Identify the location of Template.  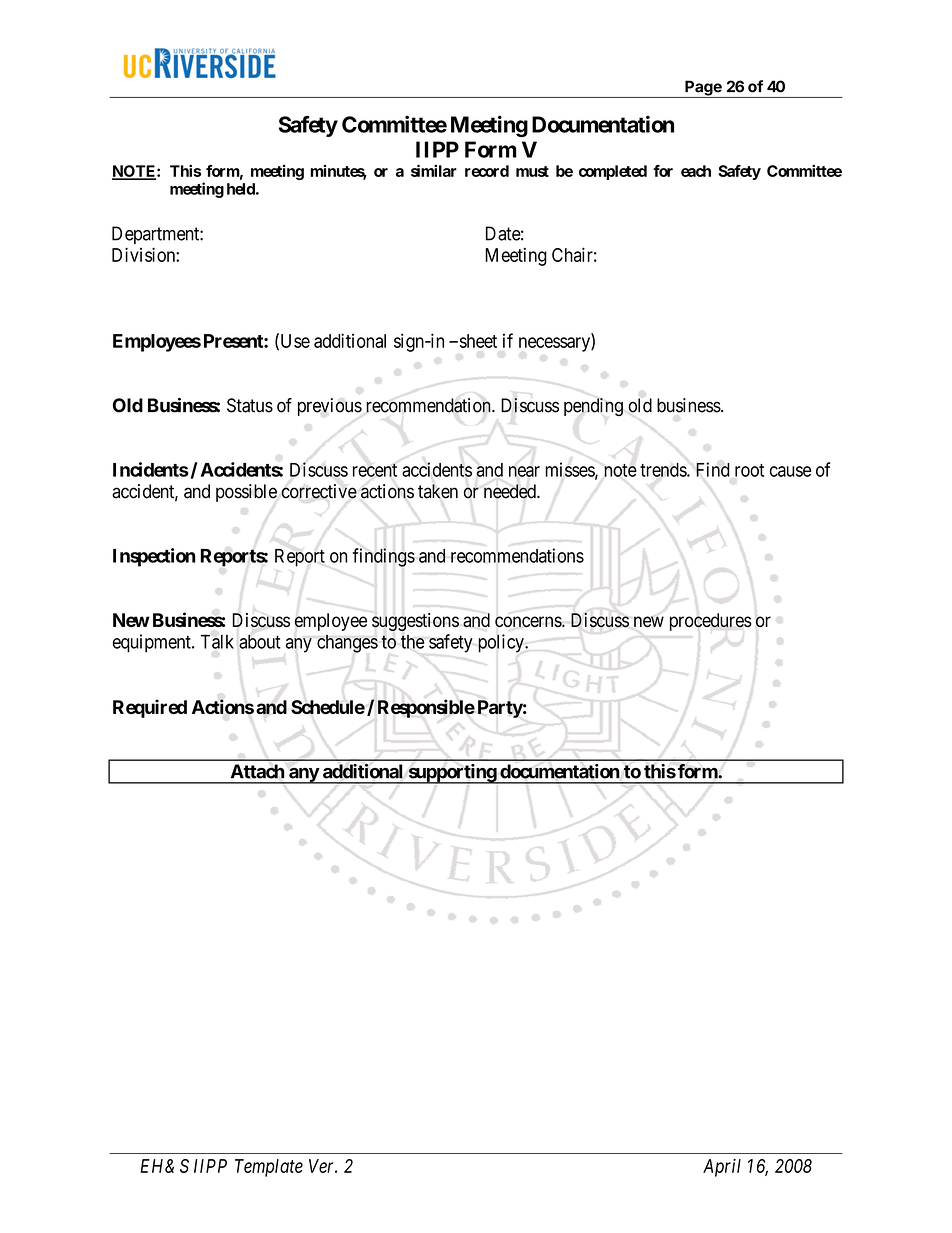
(269, 1168).
